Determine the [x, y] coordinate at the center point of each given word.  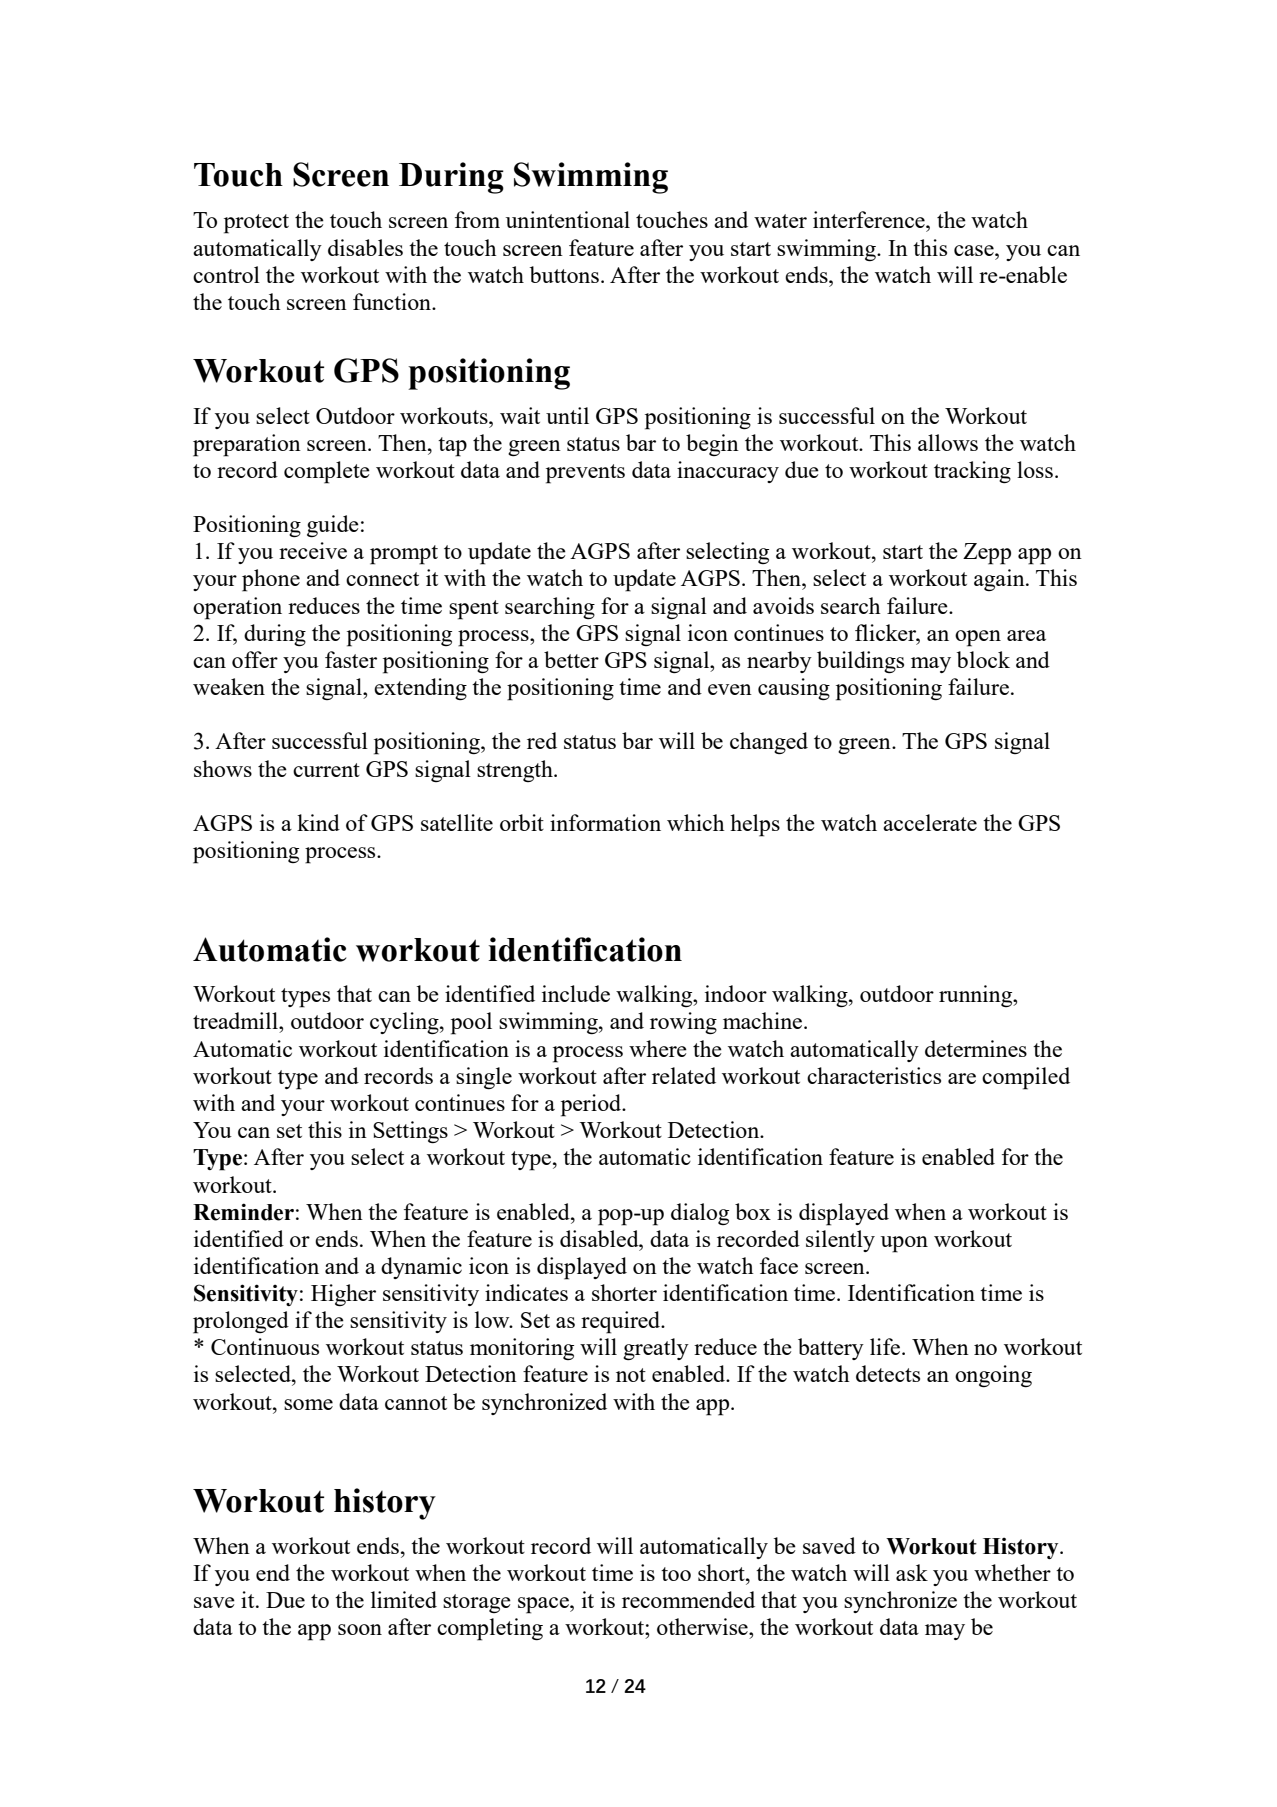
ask [912, 1572]
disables [365, 247]
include [576, 993]
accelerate [930, 822]
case [975, 250]
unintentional [568, 219]
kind [318, 822]
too [676, 1574]
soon [360, 1629]
